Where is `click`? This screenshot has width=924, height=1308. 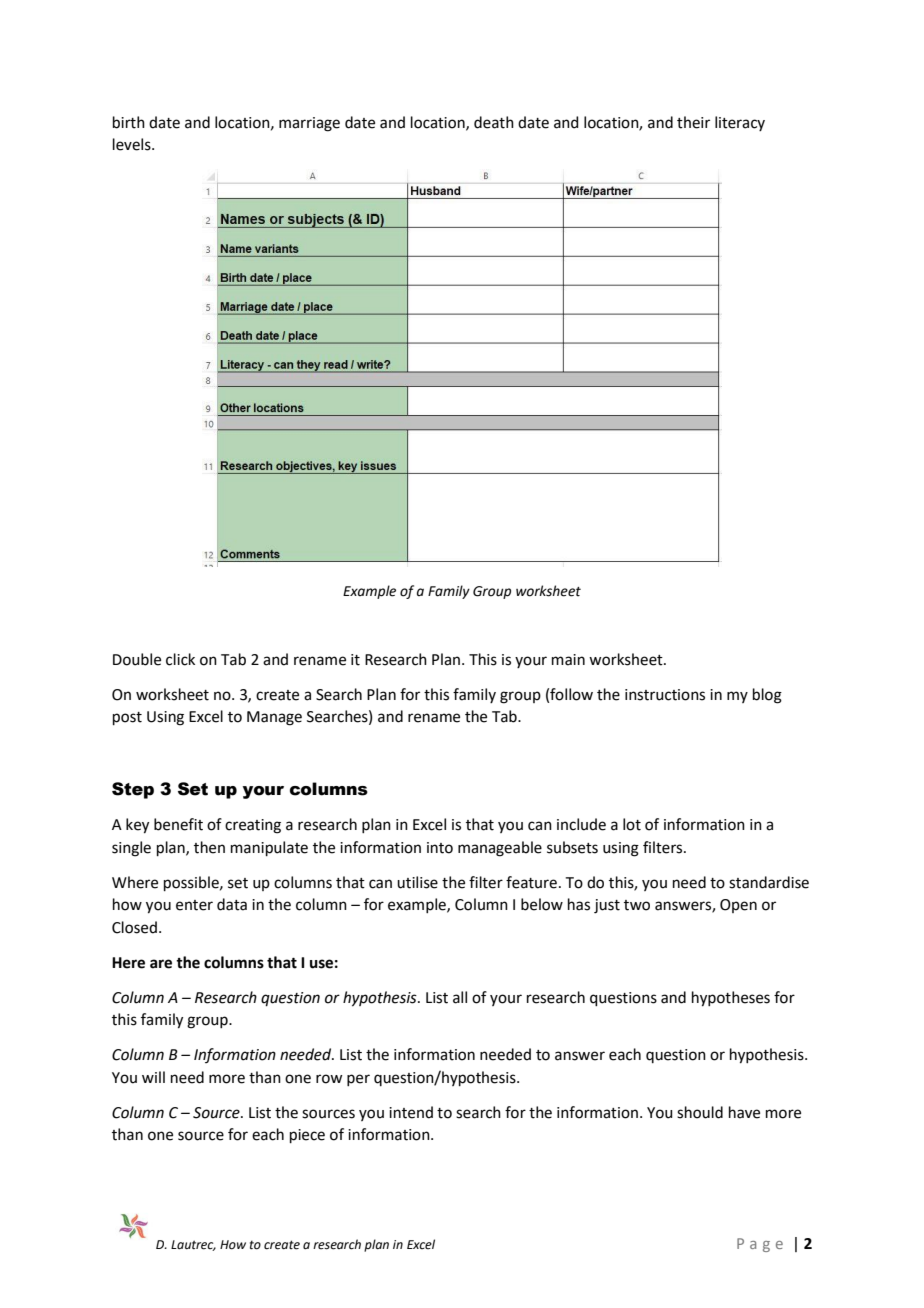
click is located at coordinates (180, 659).
